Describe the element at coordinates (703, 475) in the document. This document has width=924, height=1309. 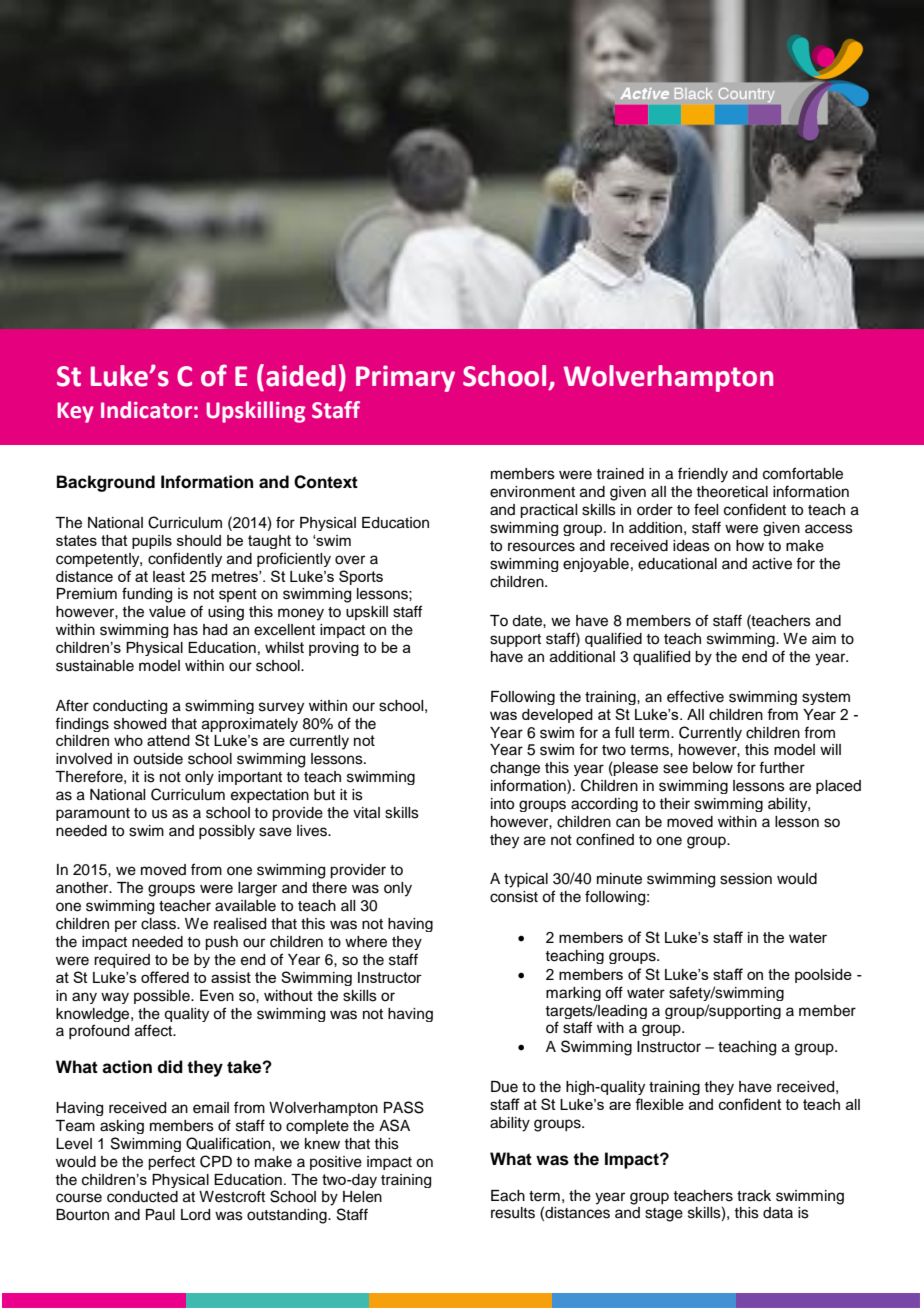
I see `friendly` at that location.
